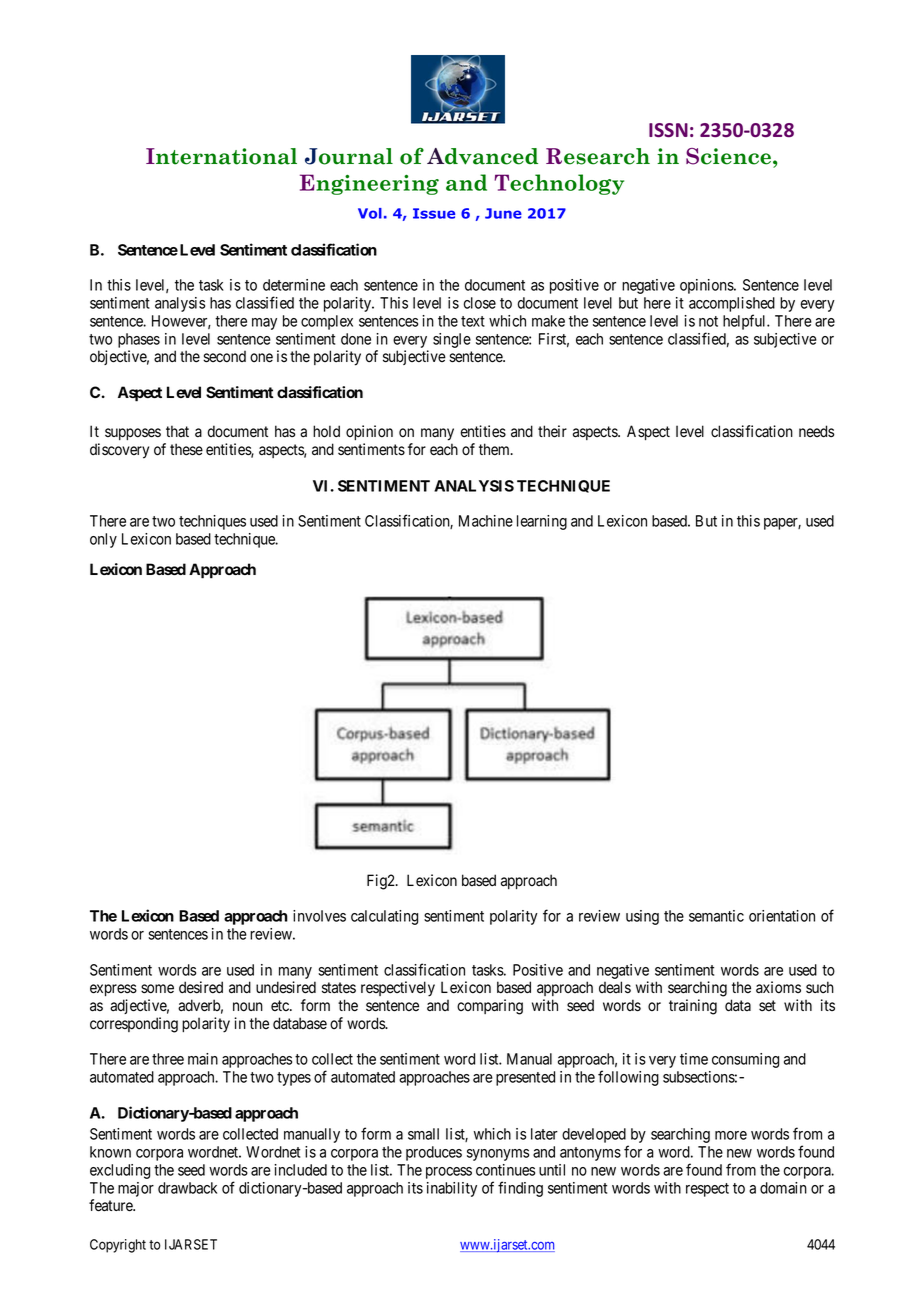  I want to click on Machine, so click(486, 521).
